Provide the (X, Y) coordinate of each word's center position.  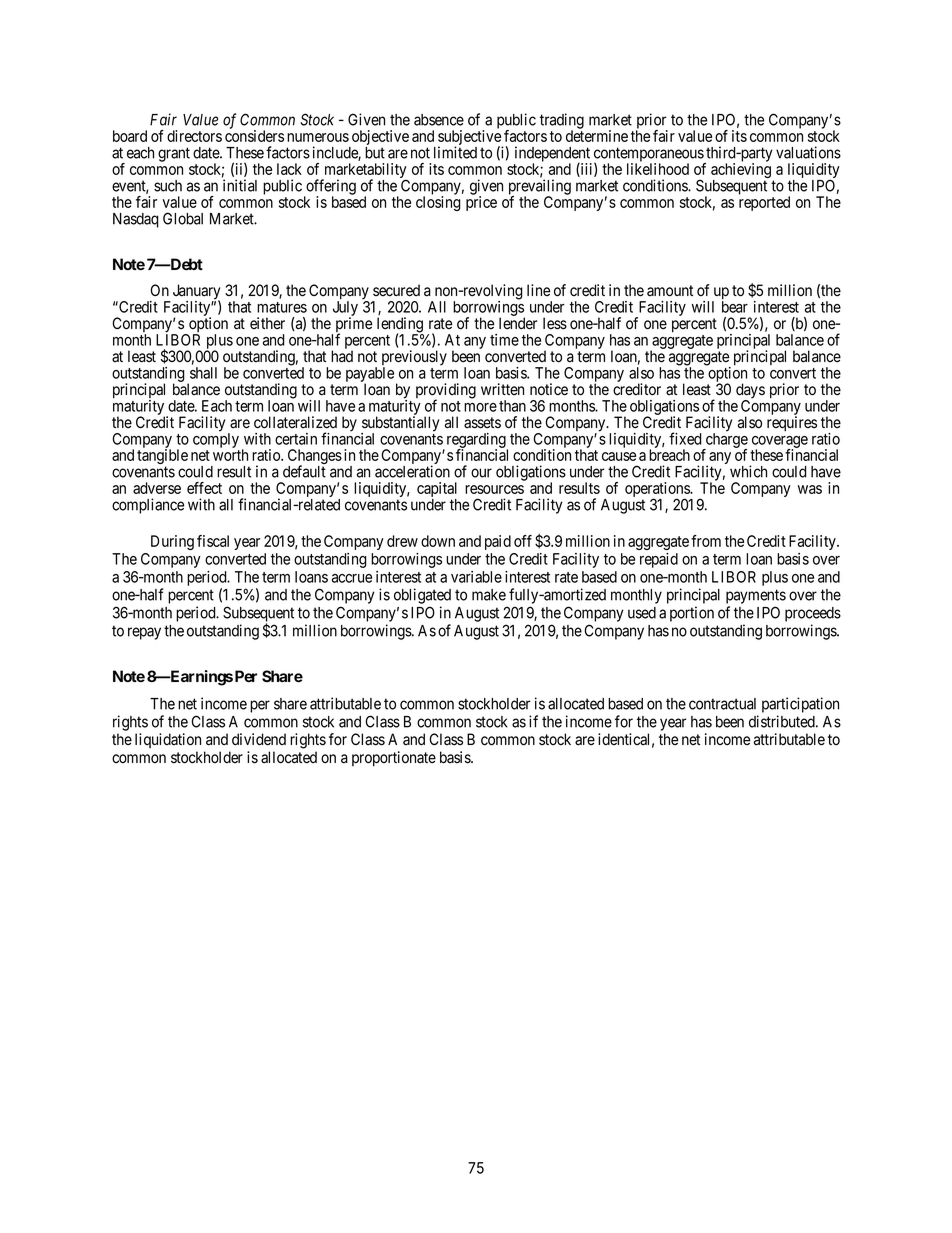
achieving (741, 172)
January (195, 293)
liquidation (168, 740)
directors (194, 136)
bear (735, 307)
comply (216, 439)
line (538, 290)
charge (726, 440)
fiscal (213, 541)
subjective (470, 139)
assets (482, 423)
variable (476, 577)
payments (756, 596)
